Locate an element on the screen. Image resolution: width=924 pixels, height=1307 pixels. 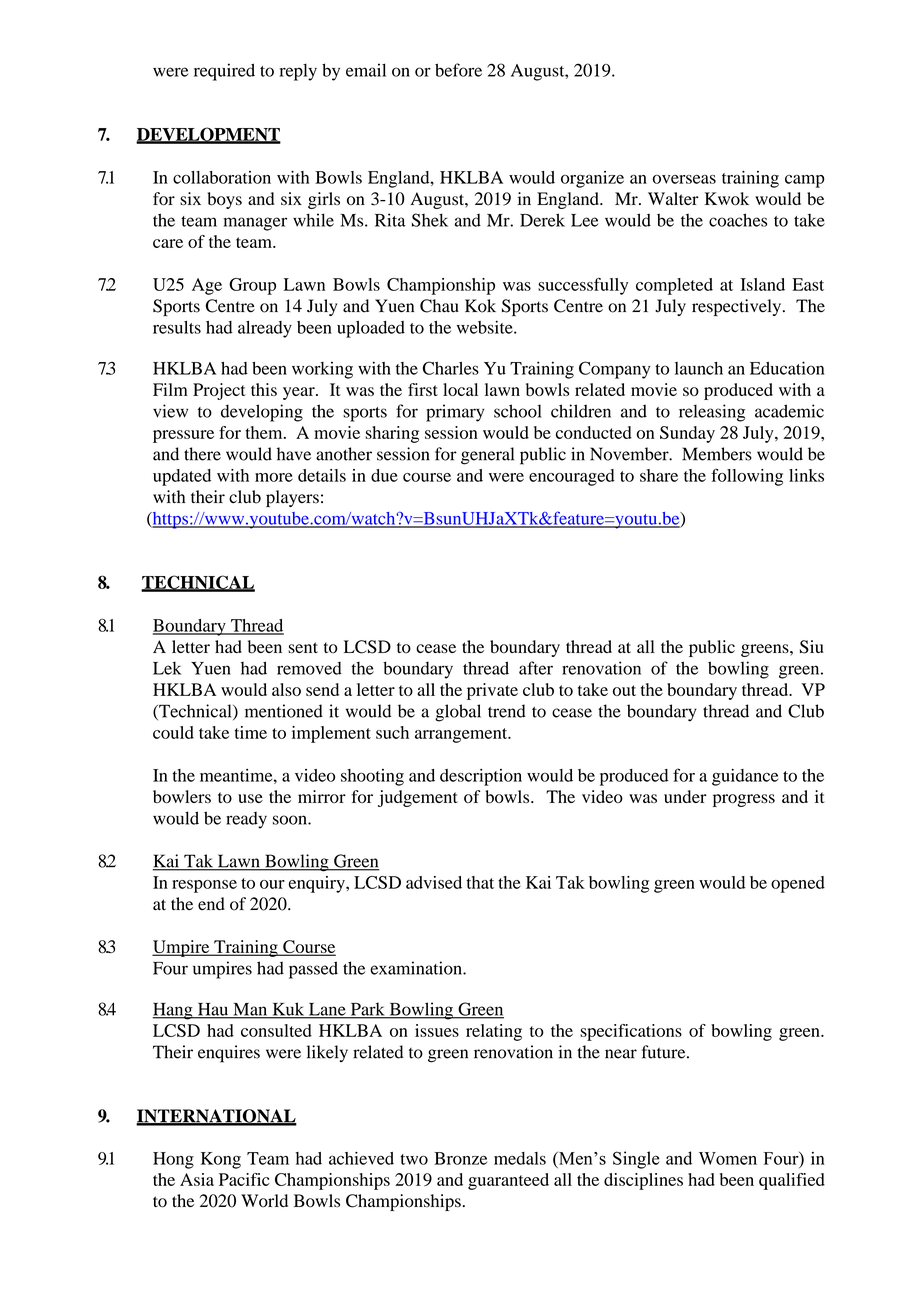
required is located at coordinates (224, 72).
